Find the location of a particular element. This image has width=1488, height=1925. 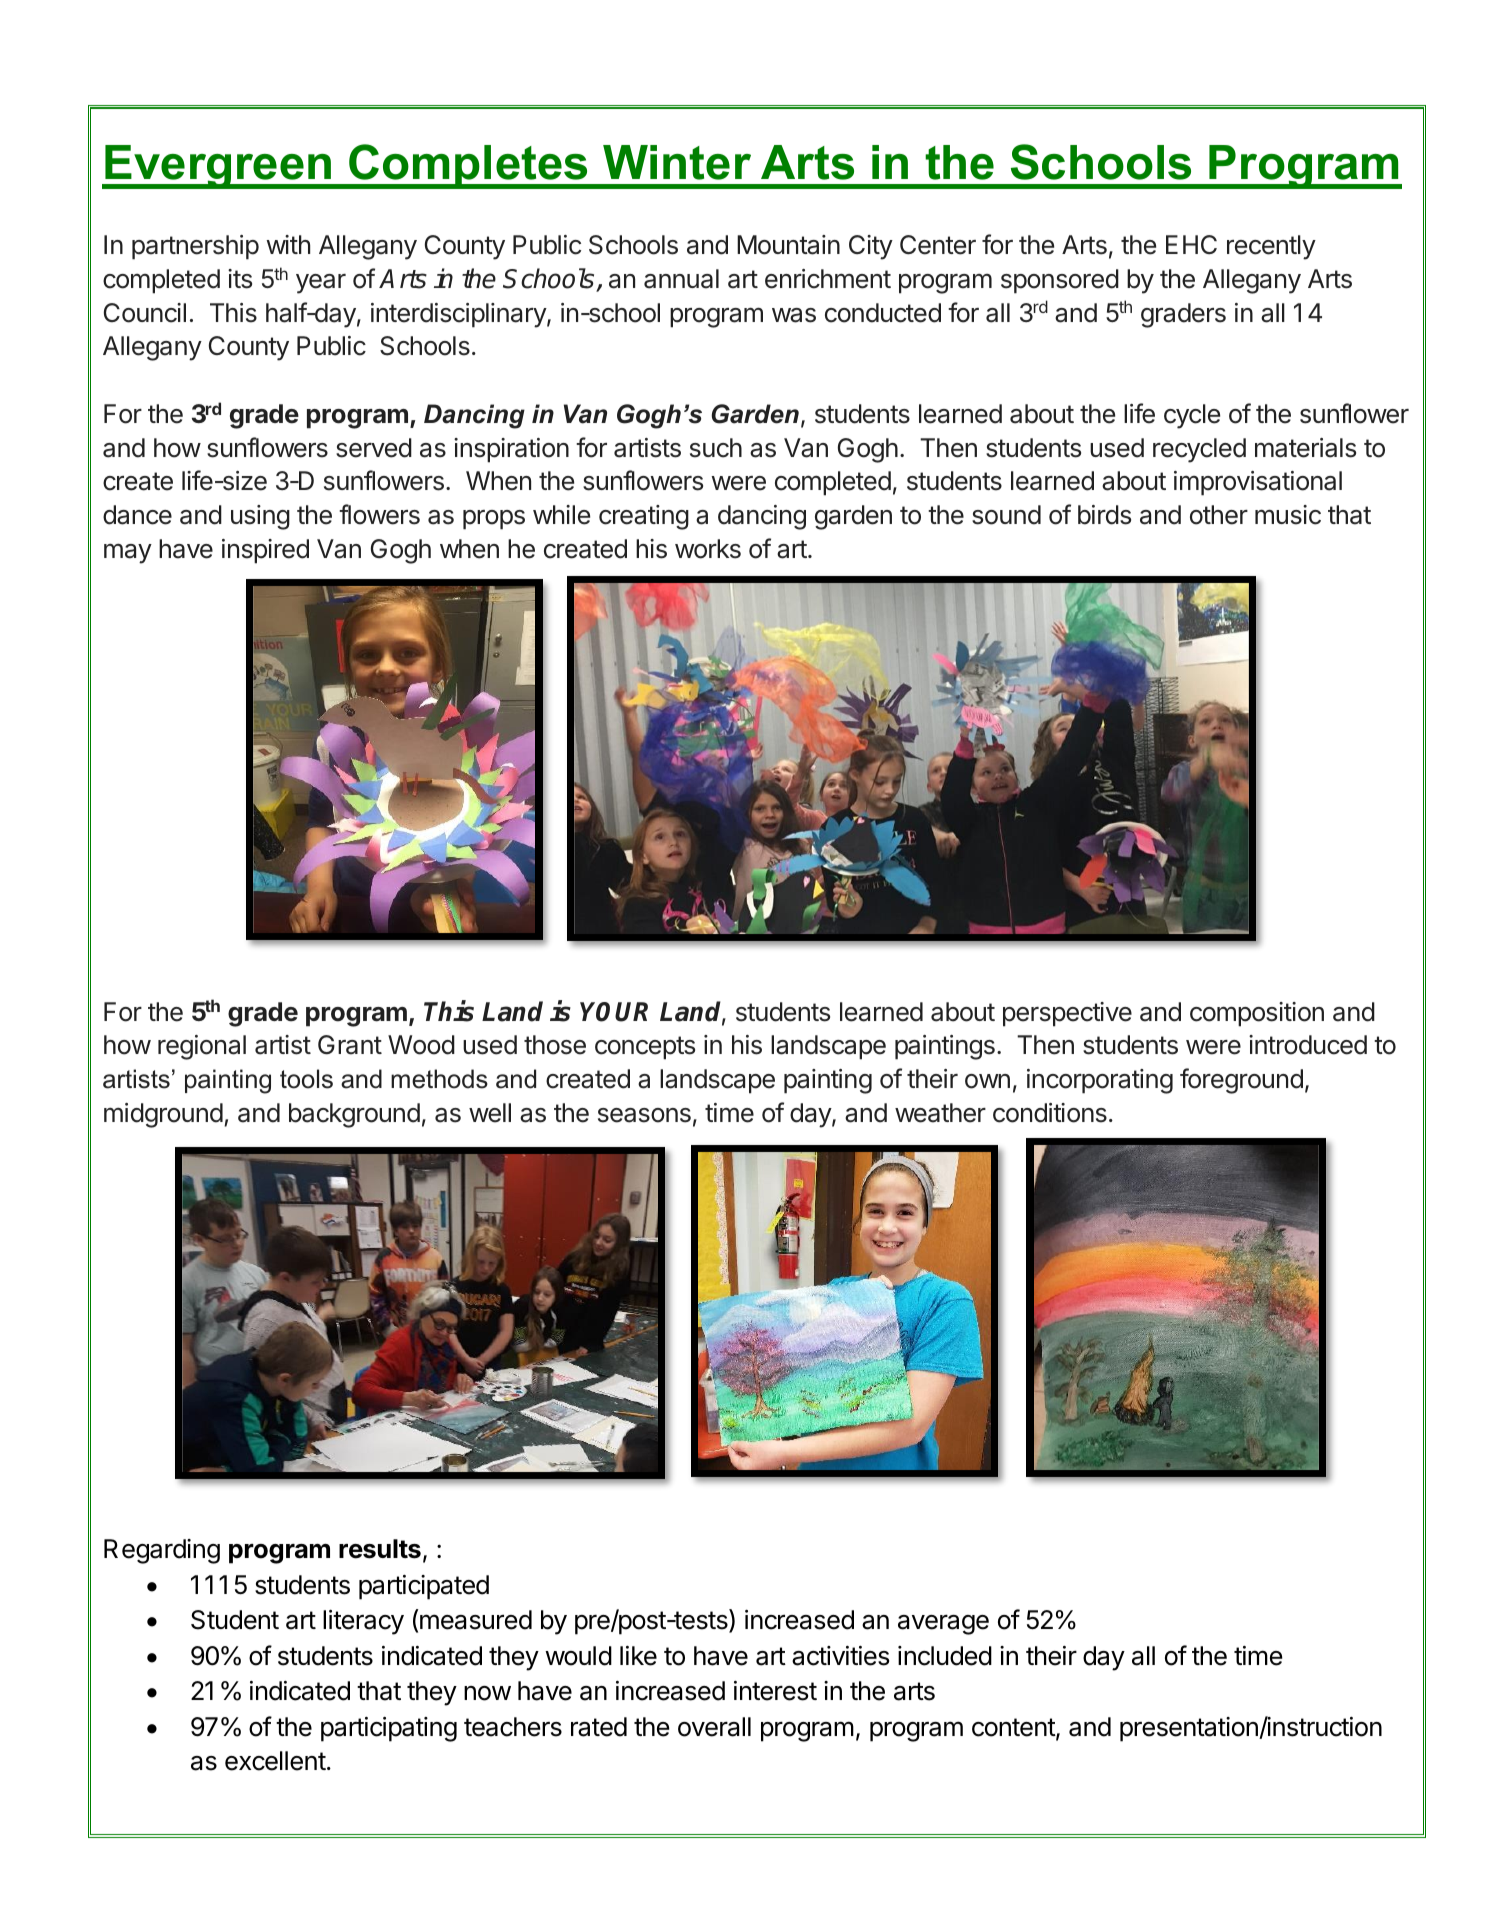

incorporating is located at coordinates (1100, 1081).
